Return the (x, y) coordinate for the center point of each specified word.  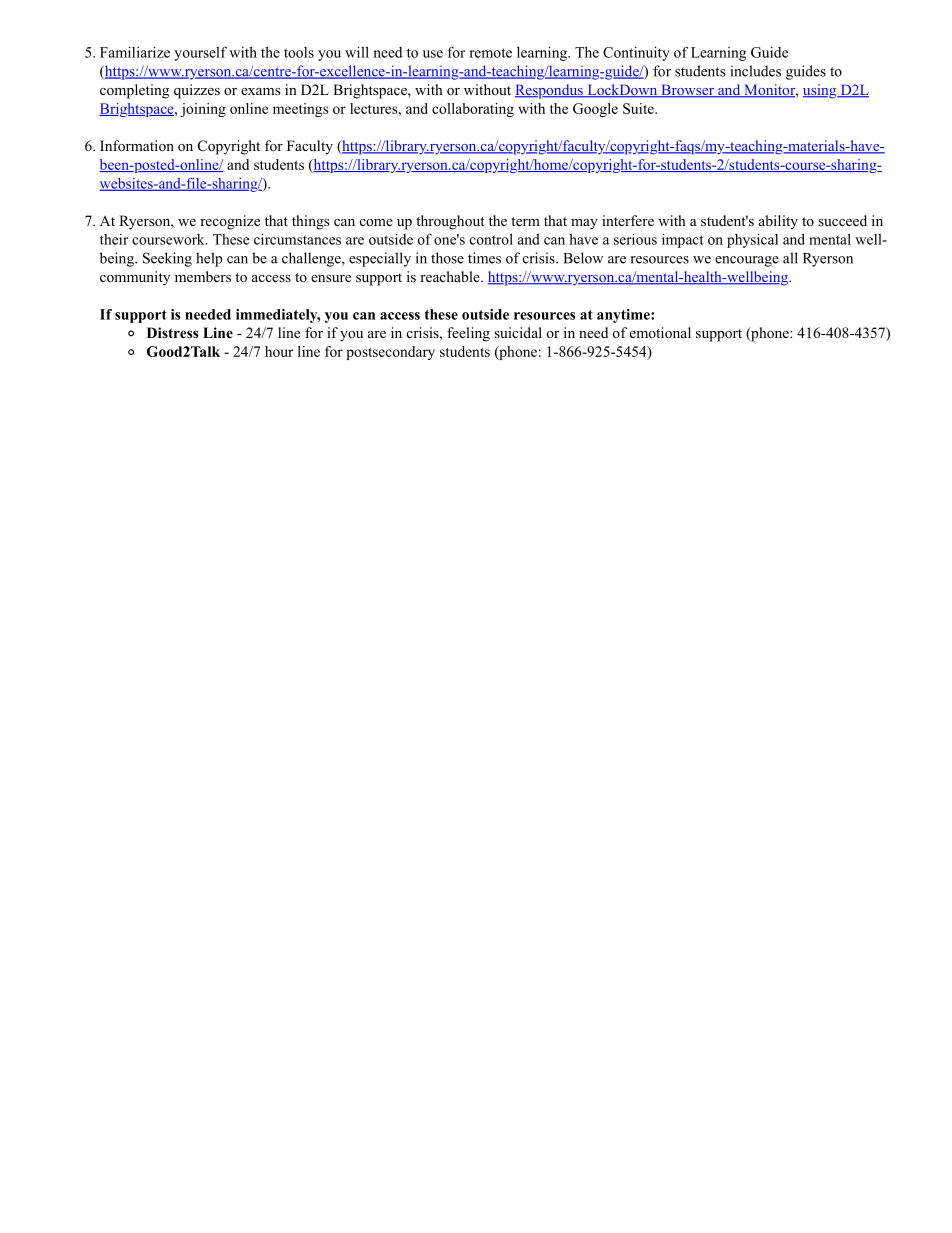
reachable (451, 276)
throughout (450, 222)
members (203, 276)
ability (778, 222)
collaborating (473, 110)
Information (137, 146)
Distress (172, 332)
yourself (200, 53)
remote (490, 53)
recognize (230, 222)
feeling (468, 334)
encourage (747, 261)
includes (756, 71)
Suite (639, 108)
